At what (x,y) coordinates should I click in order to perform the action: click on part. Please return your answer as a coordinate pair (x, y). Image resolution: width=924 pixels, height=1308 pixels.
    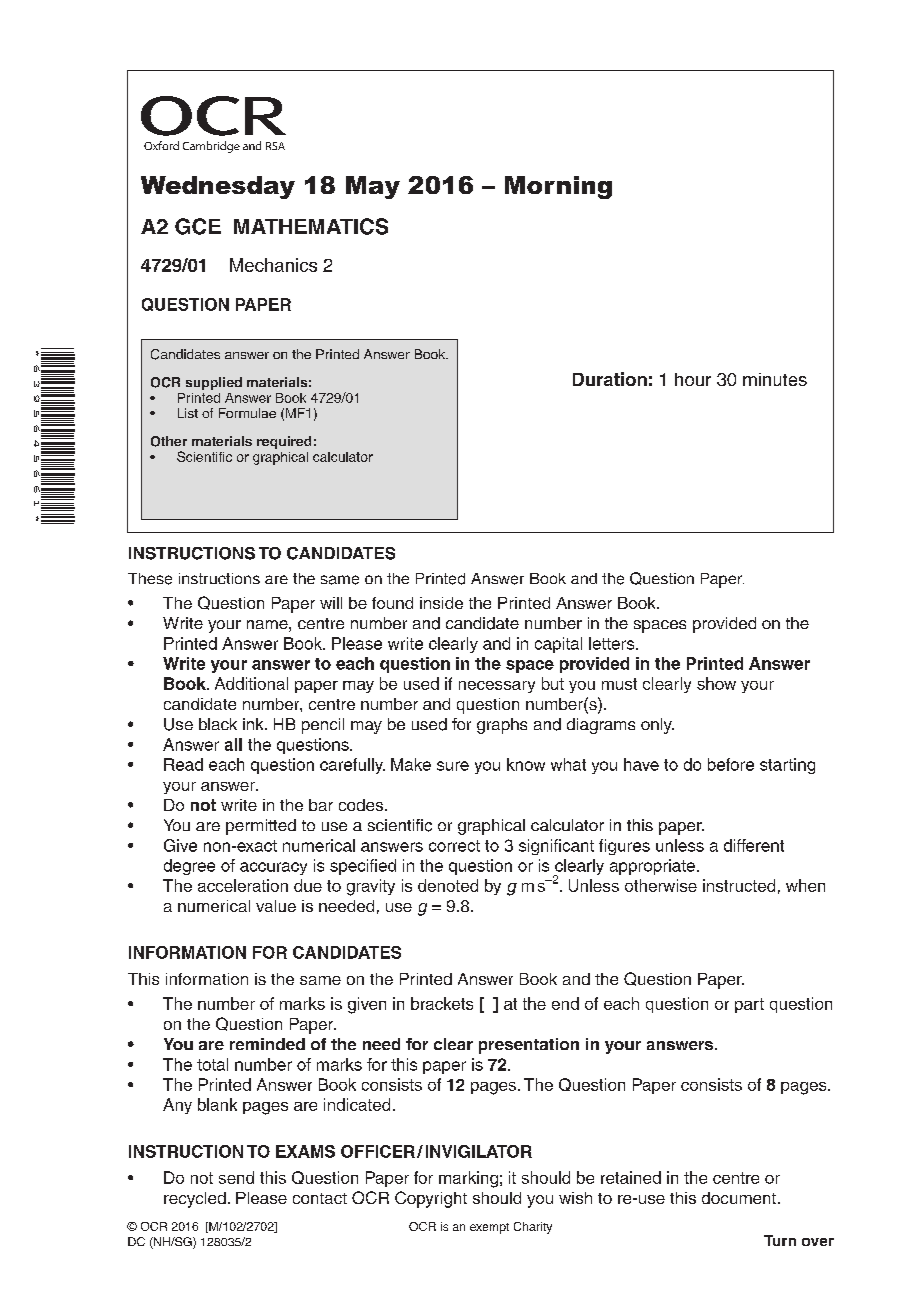
    Looking at the image, I should click on (749, 1005).
